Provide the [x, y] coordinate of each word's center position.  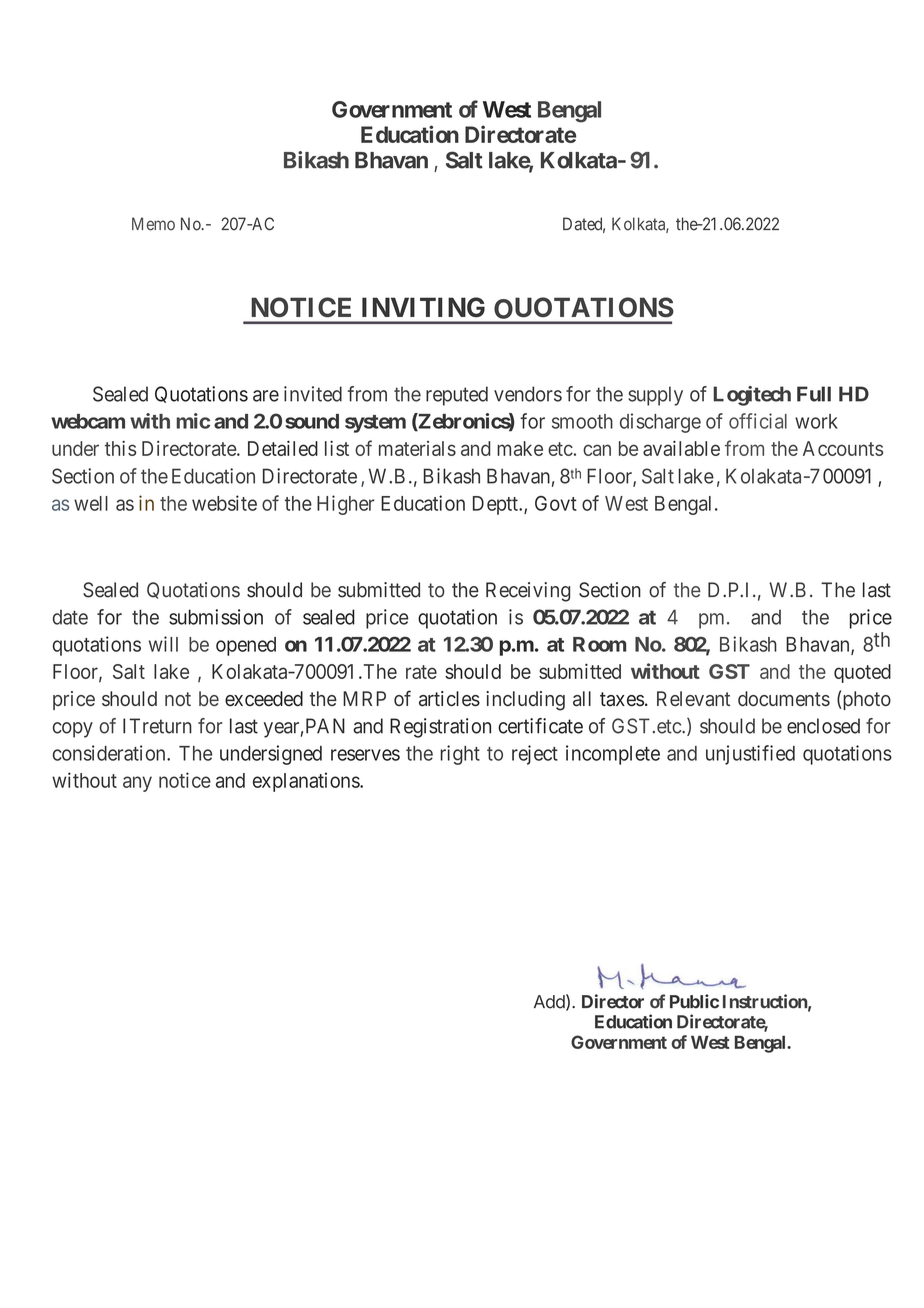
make [520, 448]
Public [694, 1001]
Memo [153, 224]
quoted [862, 673]
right [460, 755]
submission [216, 617]
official [758, 421]
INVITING [423, 307]
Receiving [528, 592]
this [120, 448]
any [137, 784]
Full [814, 394]
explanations [307, 782]
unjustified [750, 755]
